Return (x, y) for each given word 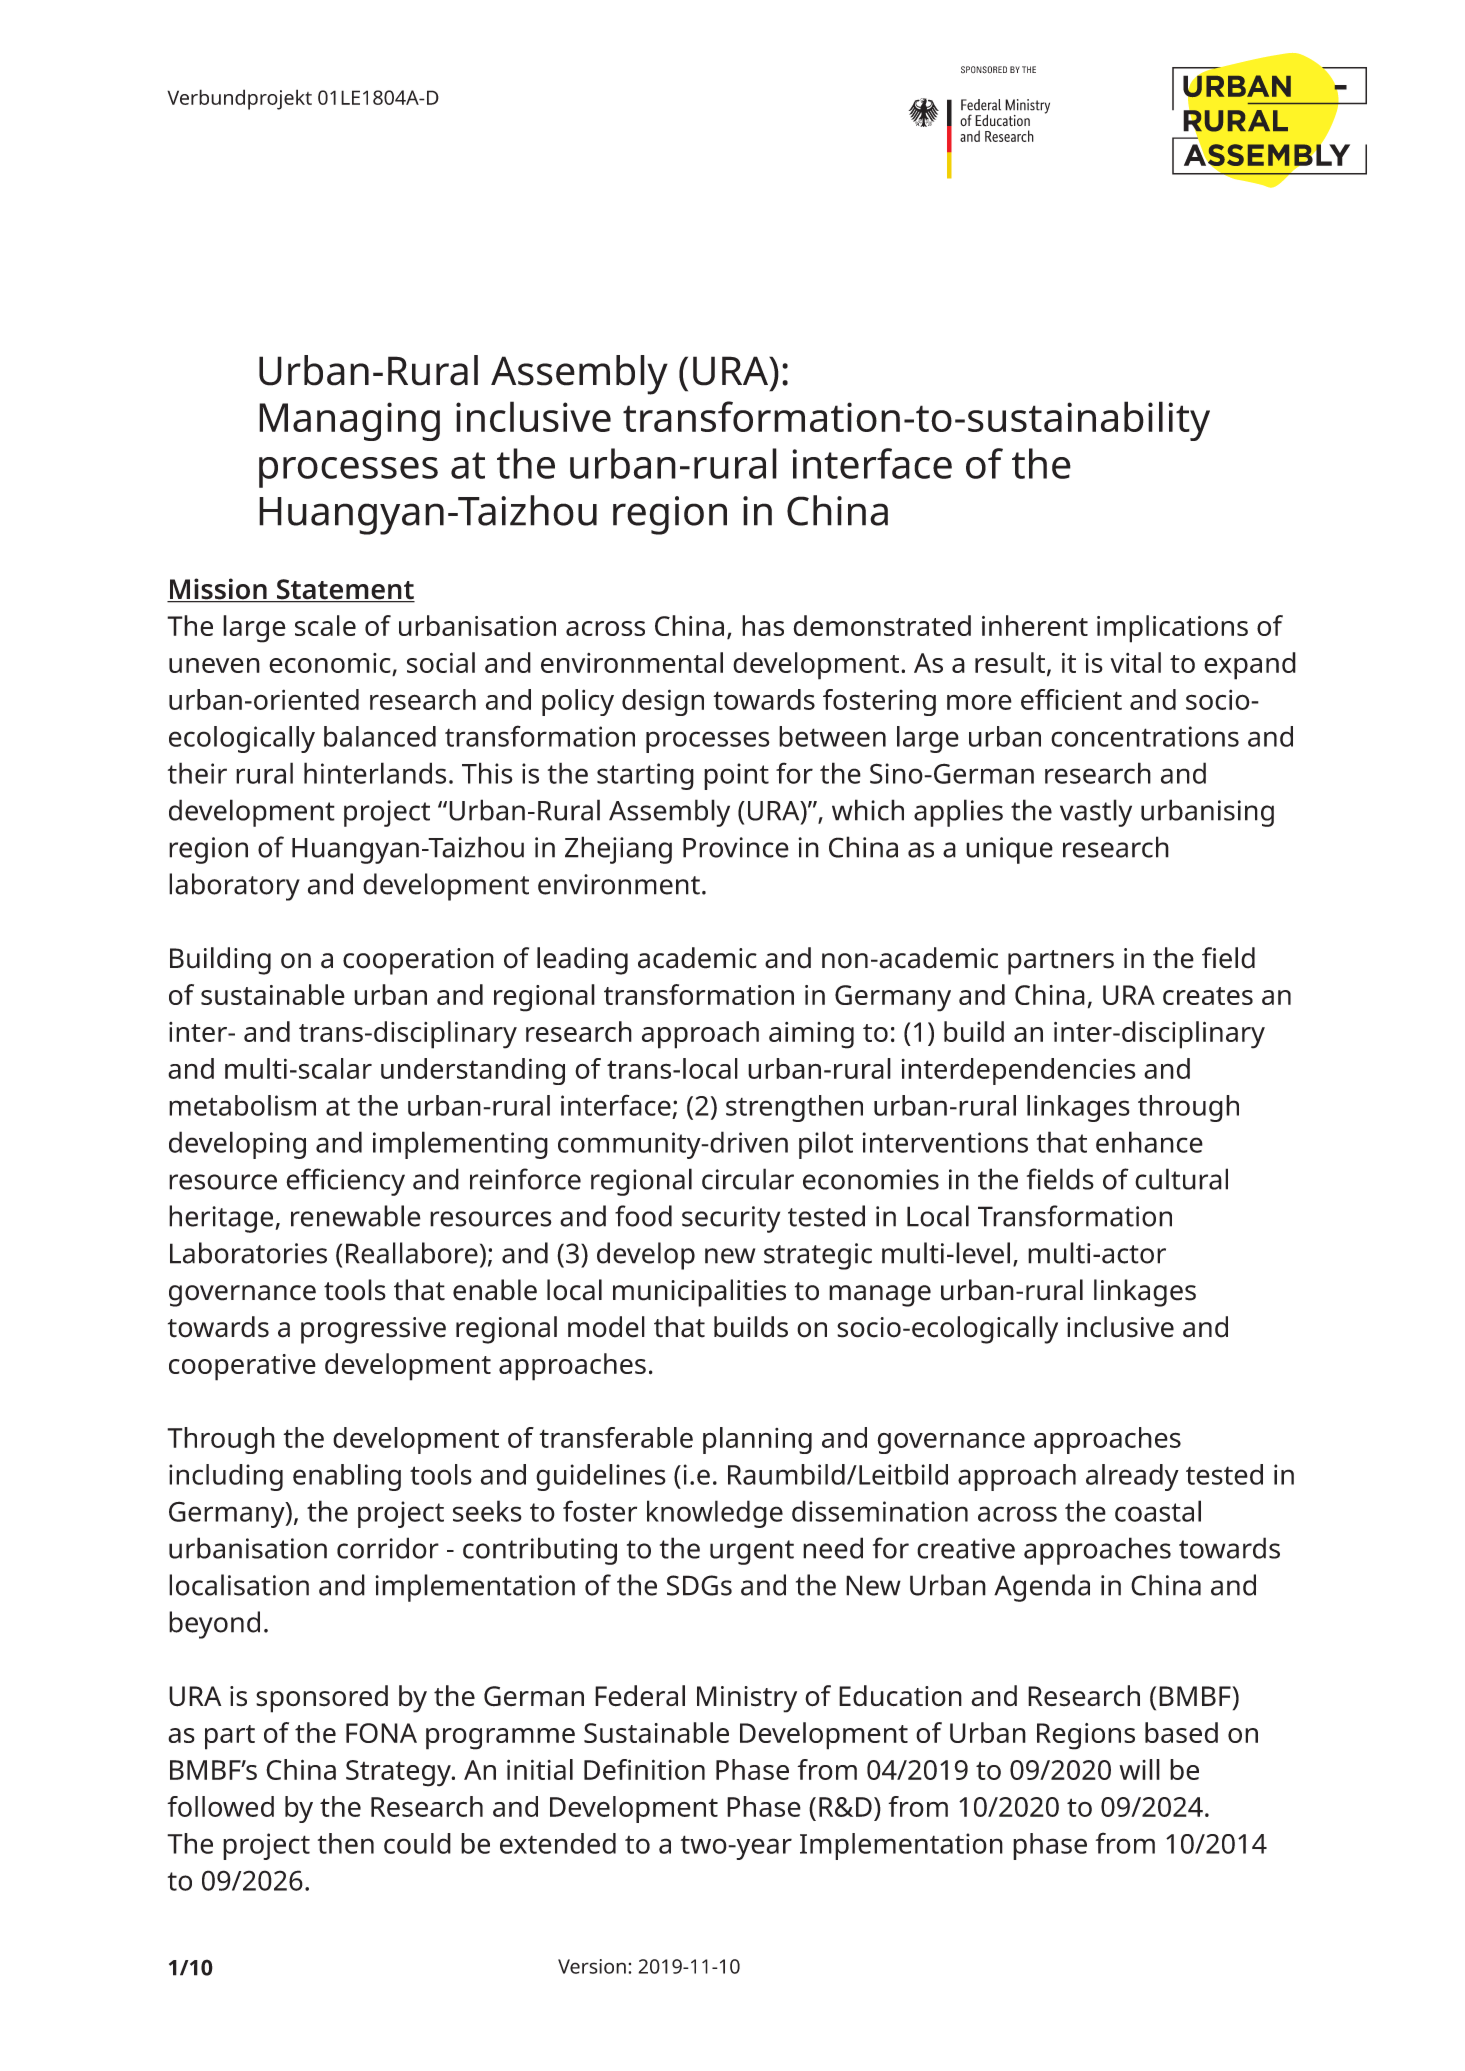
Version (592, 1966)
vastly (1096, 813)
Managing (349, 421)
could (417, 1843)
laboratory (234, 887)
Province (736, 847)
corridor (388, 1548)
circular (748, 1179)
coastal (1158, 1511)
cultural (1181, 1179)
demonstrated (882, 625)
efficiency (346, 1182)
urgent (752, 1552)
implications (1172, 629)
